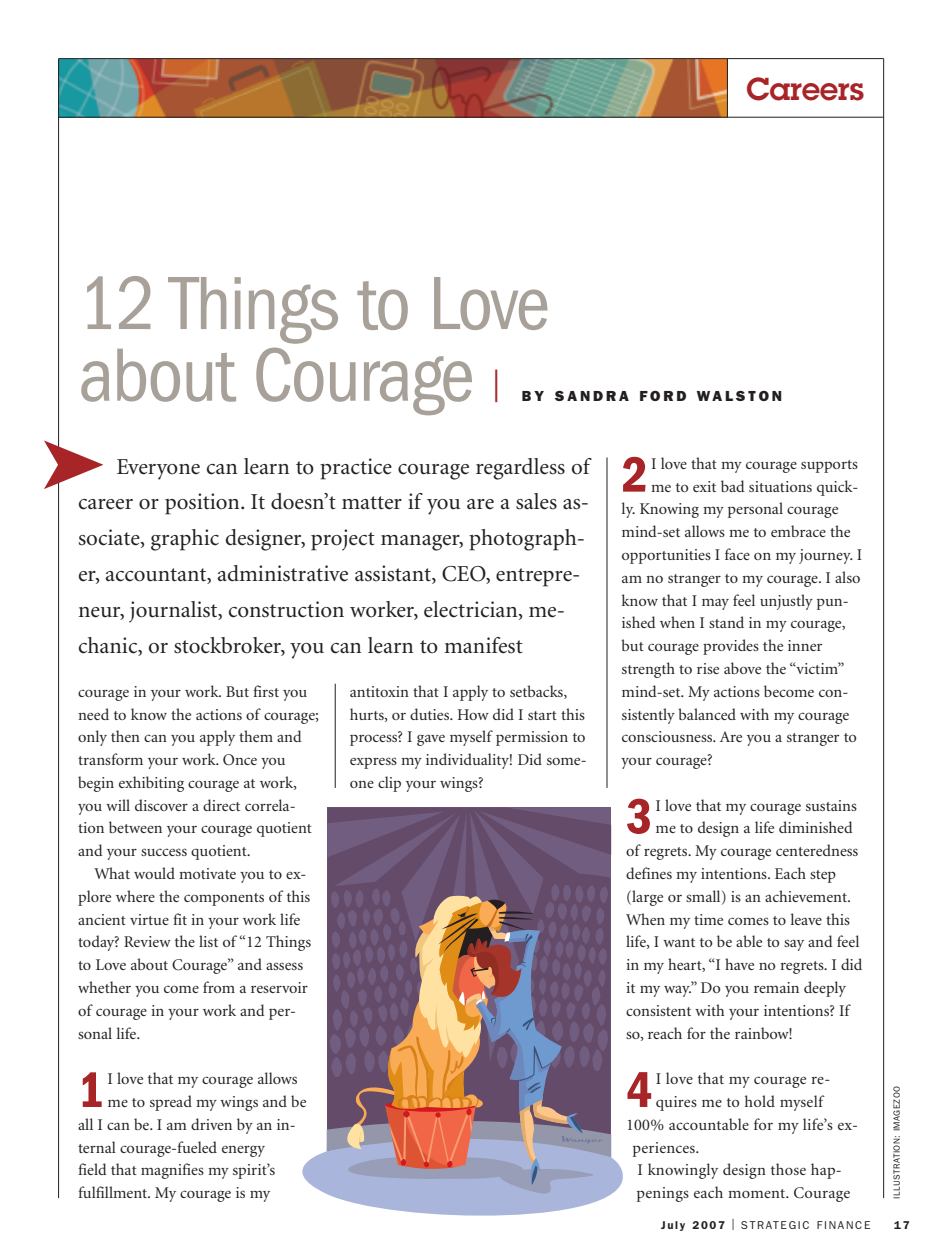 This page has width=952, height=1260. Describe the element at coordinates (158, 469) in the page. I see `Everyone` at that location.
